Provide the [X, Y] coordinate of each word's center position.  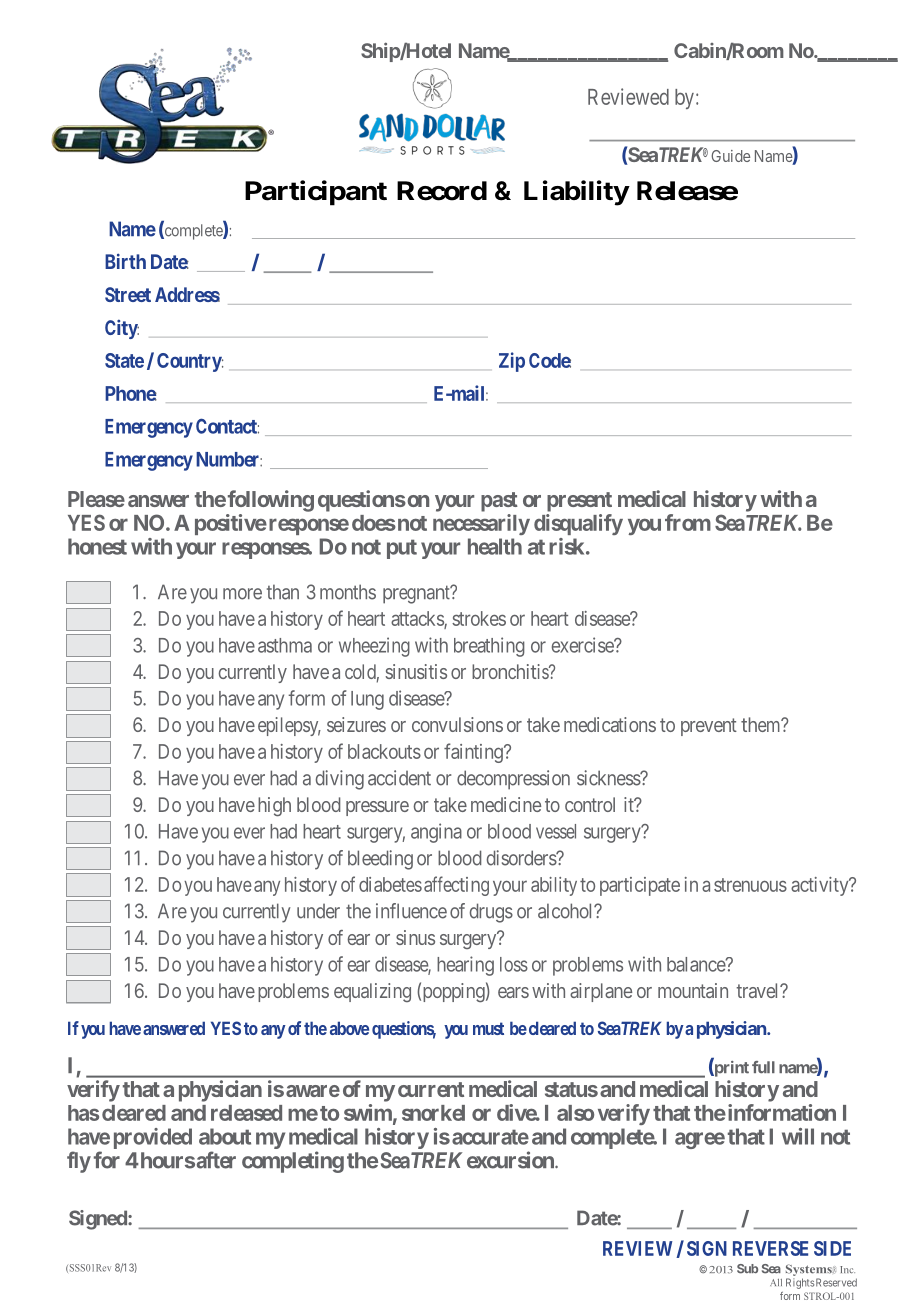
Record [442, 191]
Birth [125, 261]
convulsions [457, 724]
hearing [465, 966]
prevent [709, 727]
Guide [731, 156]
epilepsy [289, 726]
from [688, 522]
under [318, 911]
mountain [693, 990]
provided [153, 1138]
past [499, 502]
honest [97, 546]
